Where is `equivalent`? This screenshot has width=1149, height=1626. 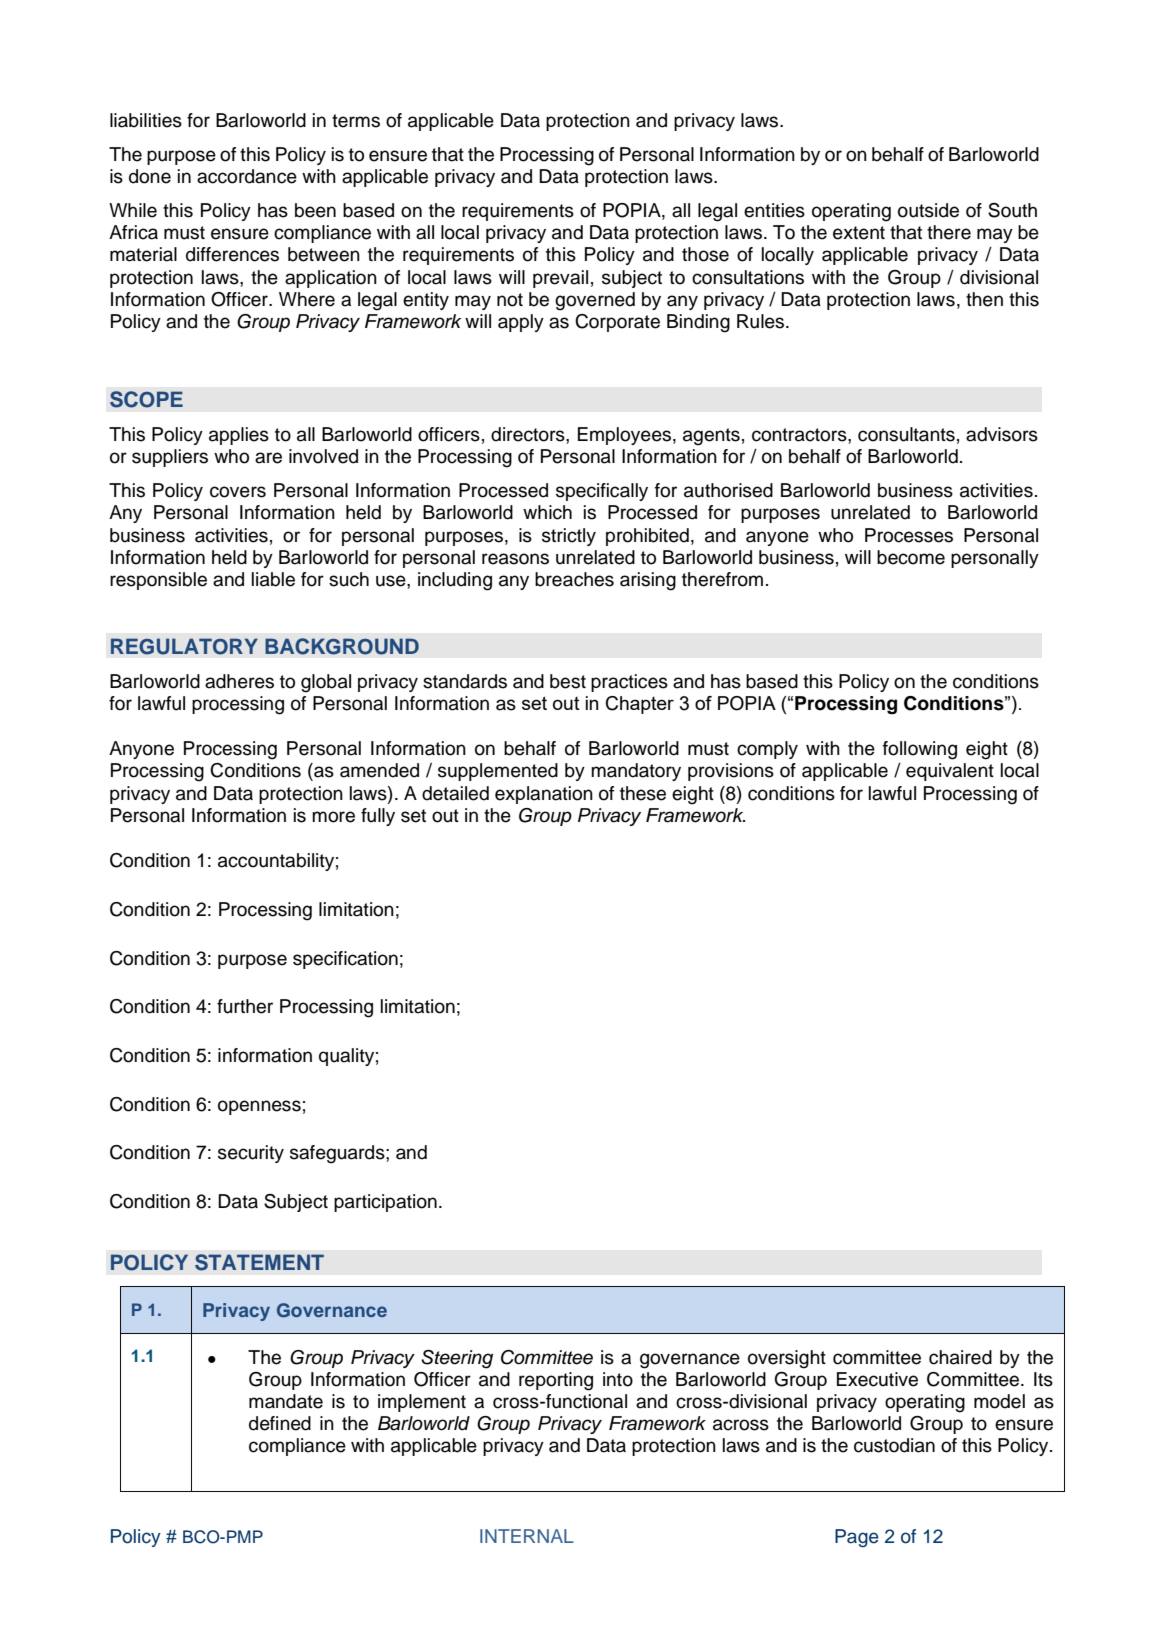 equivalent is located at coordinates (950, 772).
